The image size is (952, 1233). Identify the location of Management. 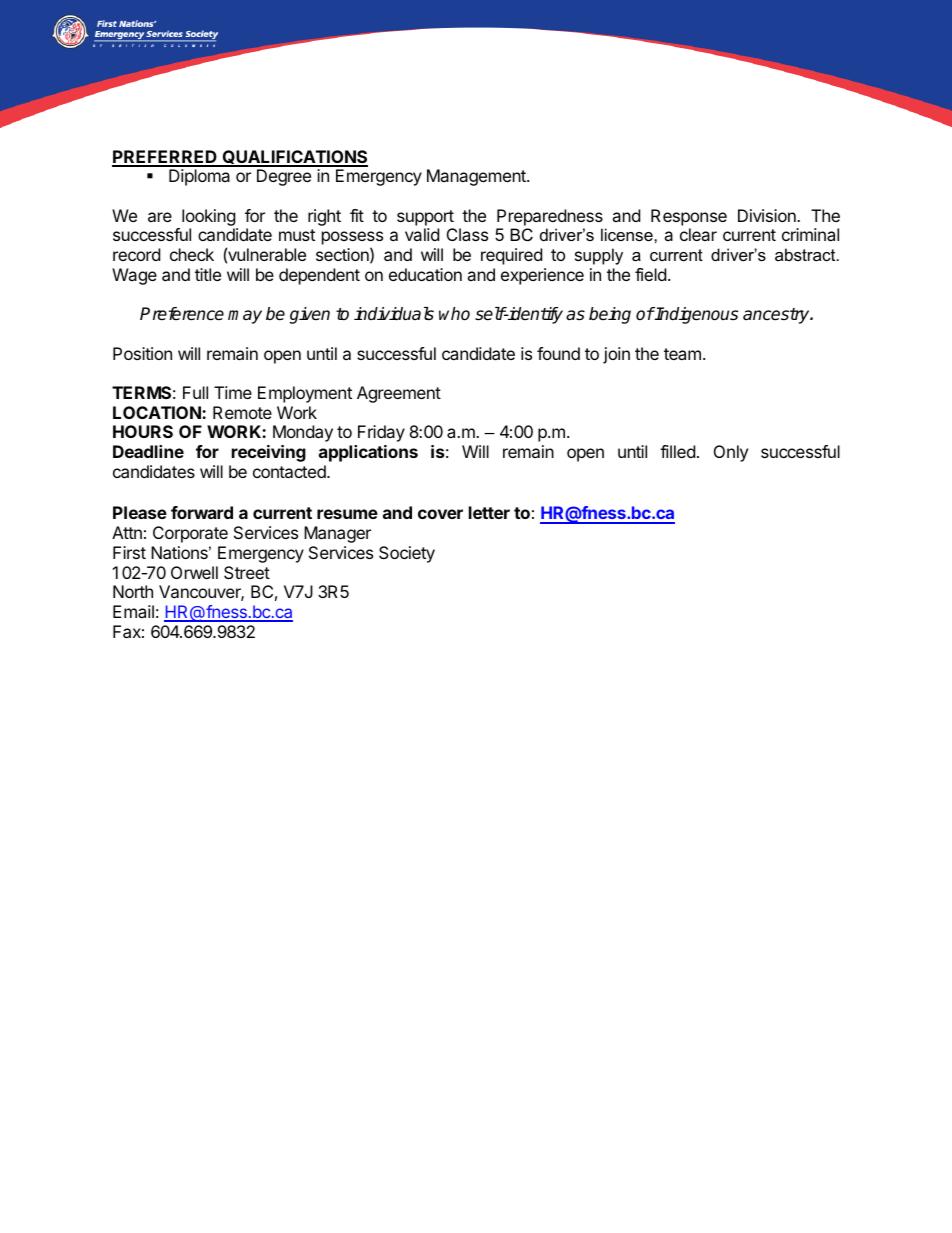
(477, 177).
